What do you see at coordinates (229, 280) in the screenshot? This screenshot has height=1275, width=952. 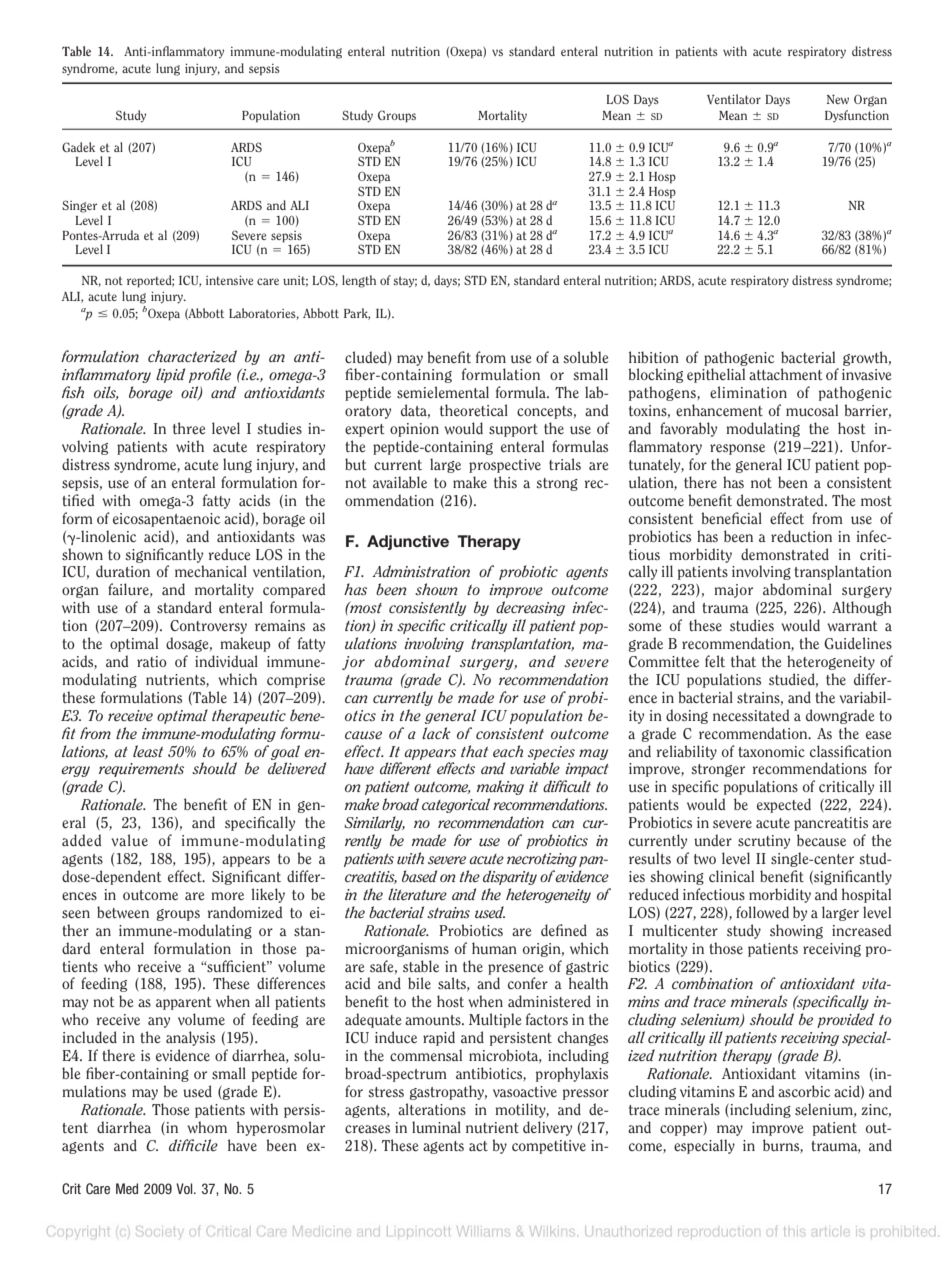 I see `intensive` at bounding box center [229, 280].
